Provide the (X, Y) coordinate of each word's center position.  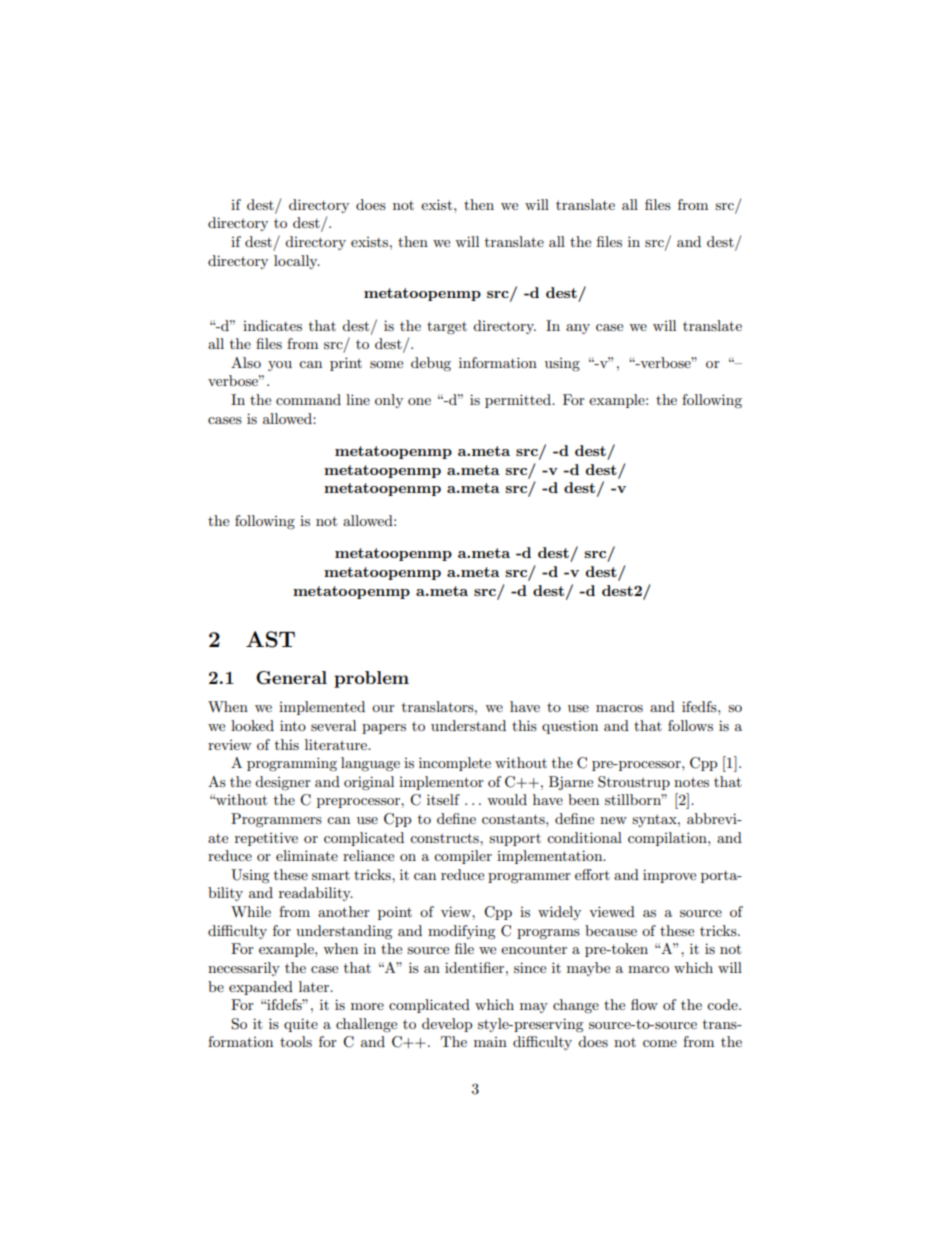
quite (301, 1025)
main (490, 1042)
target (447, 327)
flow (644, 1004)
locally (297, 262)
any (578, 329)
